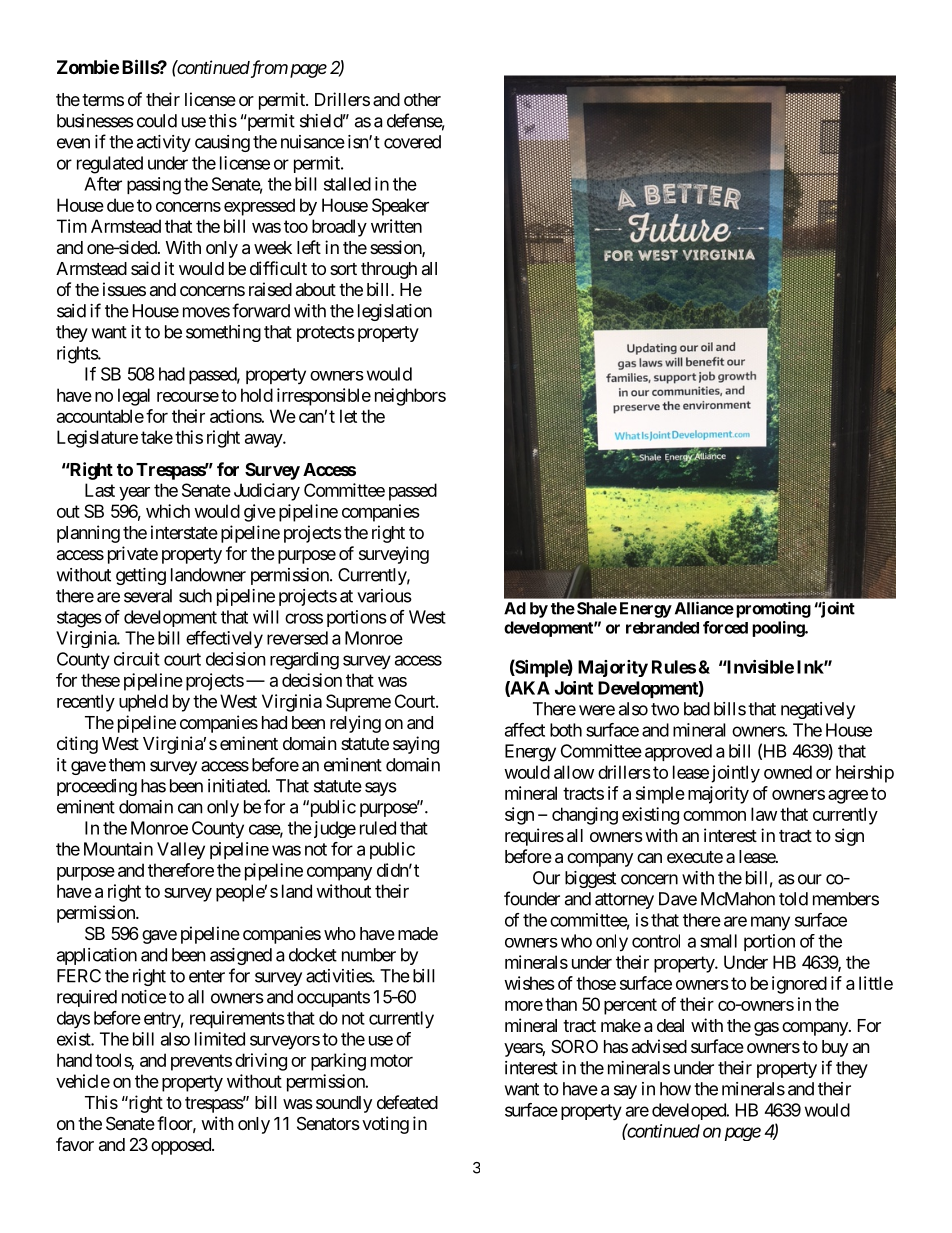  What do you see at coordinates (779, 629) in the screenshot?
I see `pooling` at bounding box center [779, 629].
